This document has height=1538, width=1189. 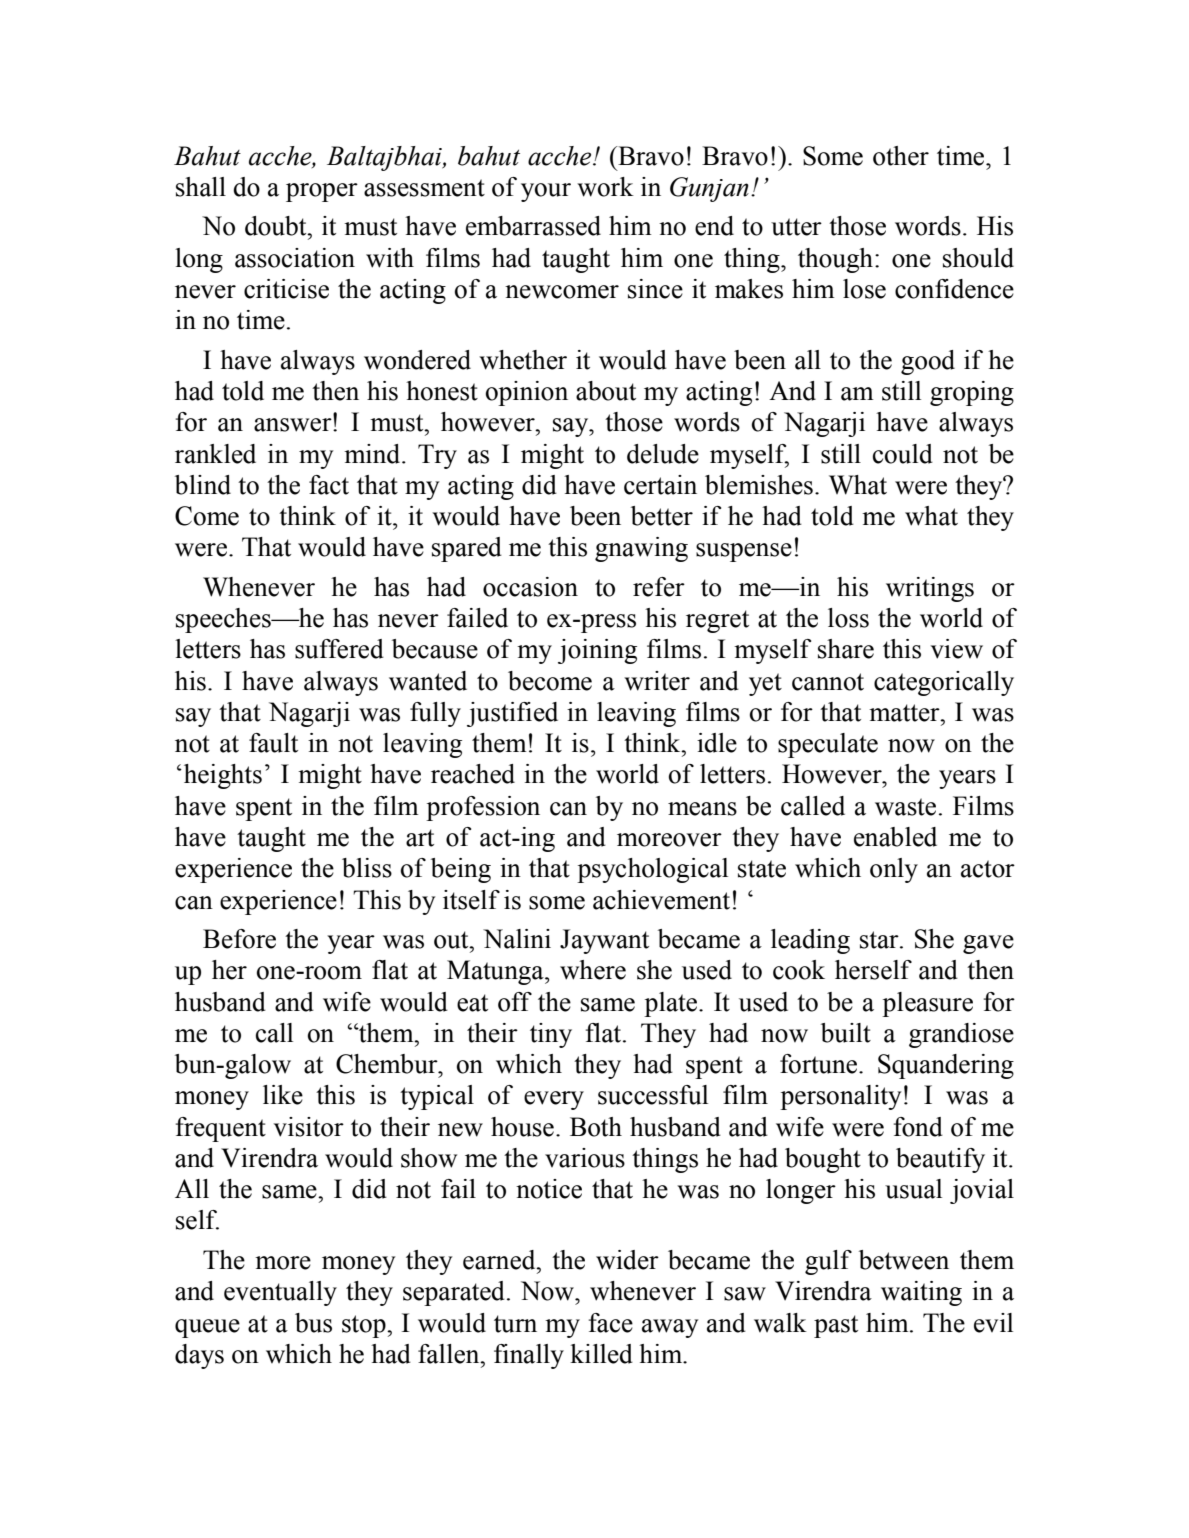 What do you see at coordinates (611, 1323) in the document?
I see `face` at bounding box center [611, 1323].
